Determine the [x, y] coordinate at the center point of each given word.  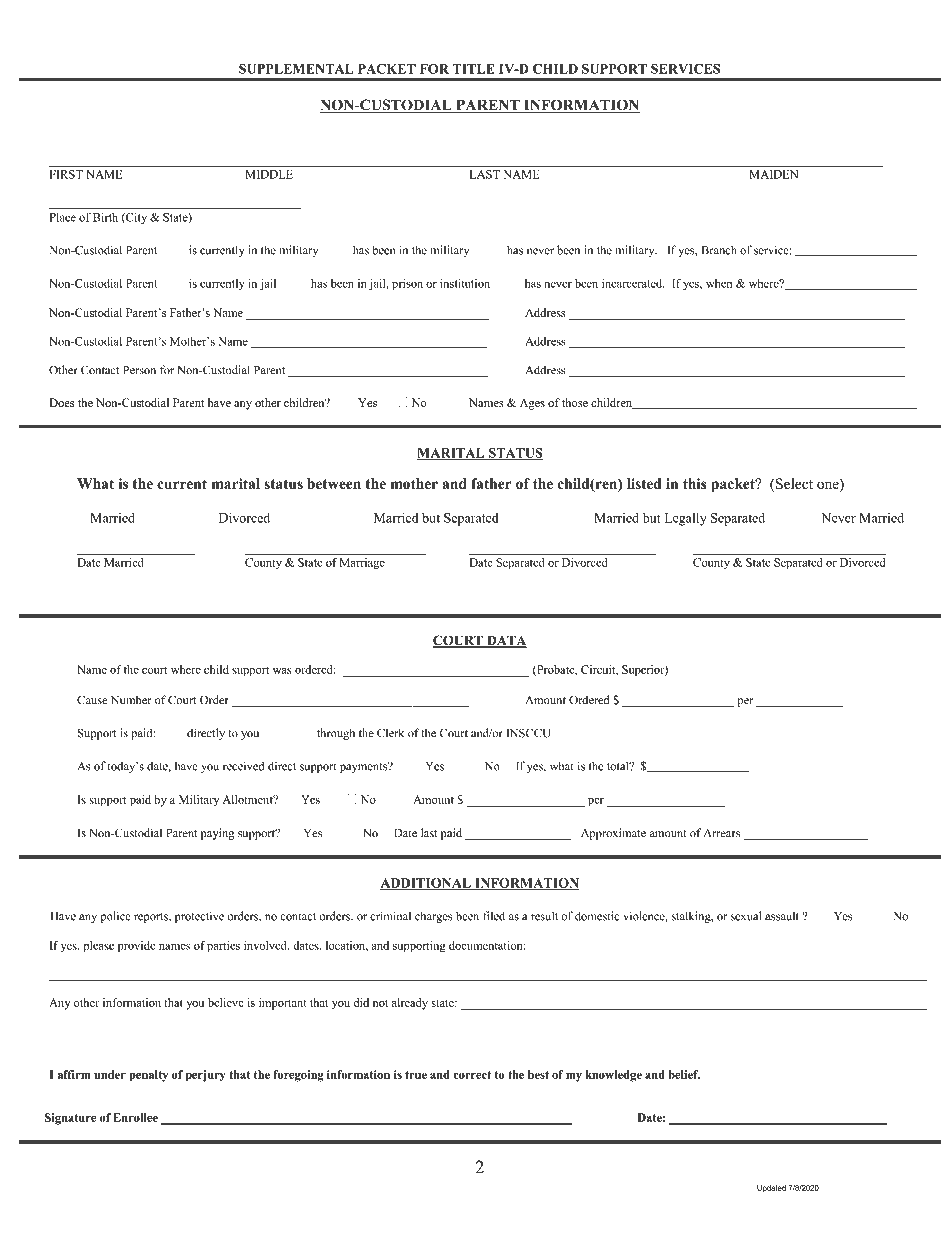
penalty [148, 1076]
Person [139, 370]
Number [131, 700]
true [416, 1075]
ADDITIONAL [426, 884]
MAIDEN [774, 174]
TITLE [473, 69]
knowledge [614, 1076]
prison [407, 285]
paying [218, 834]
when [719, 283]
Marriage [362, 564]
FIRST [66, 174]
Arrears [722, 833]
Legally [686, 519]
